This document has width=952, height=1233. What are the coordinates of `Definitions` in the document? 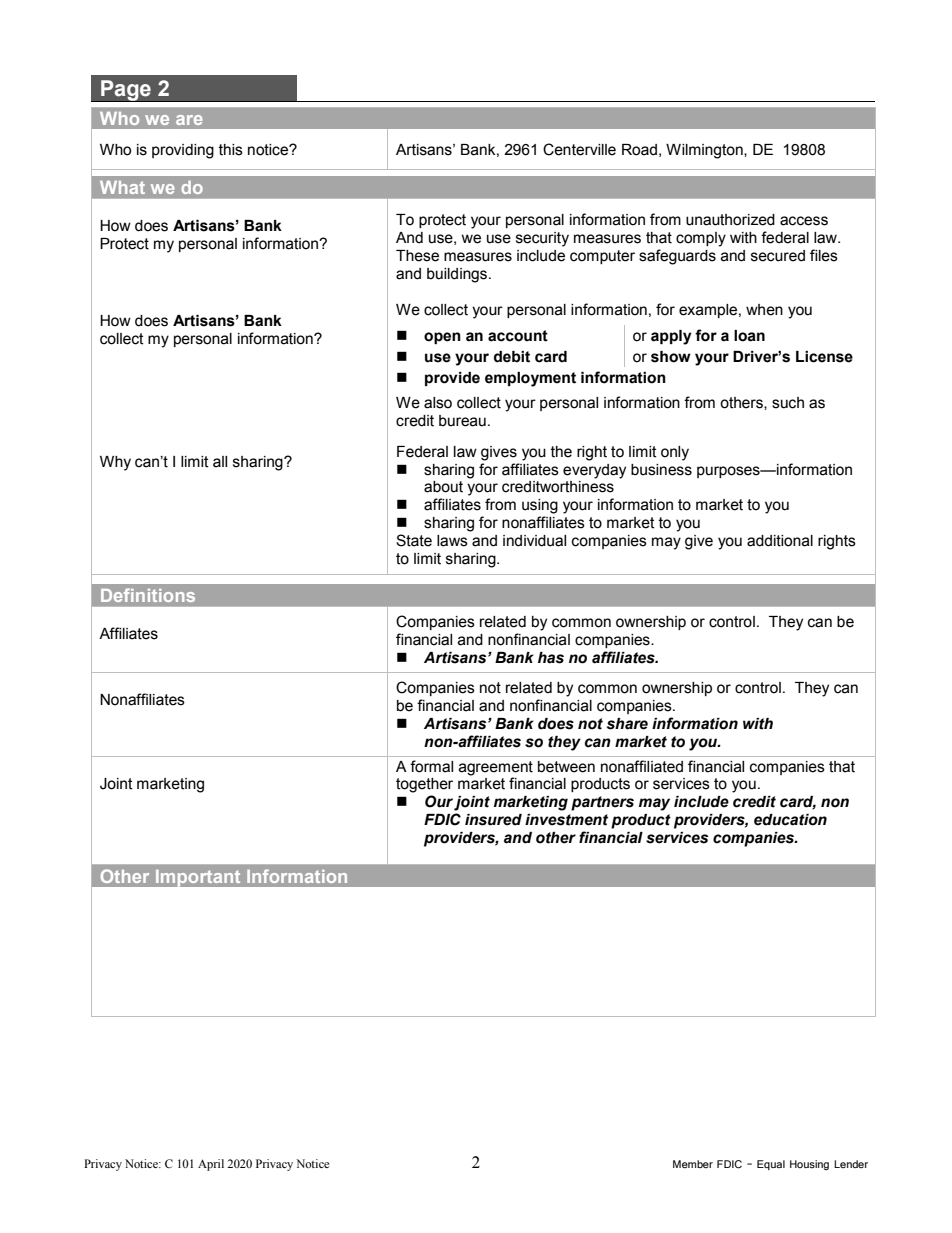 It's located at (148, 595).
